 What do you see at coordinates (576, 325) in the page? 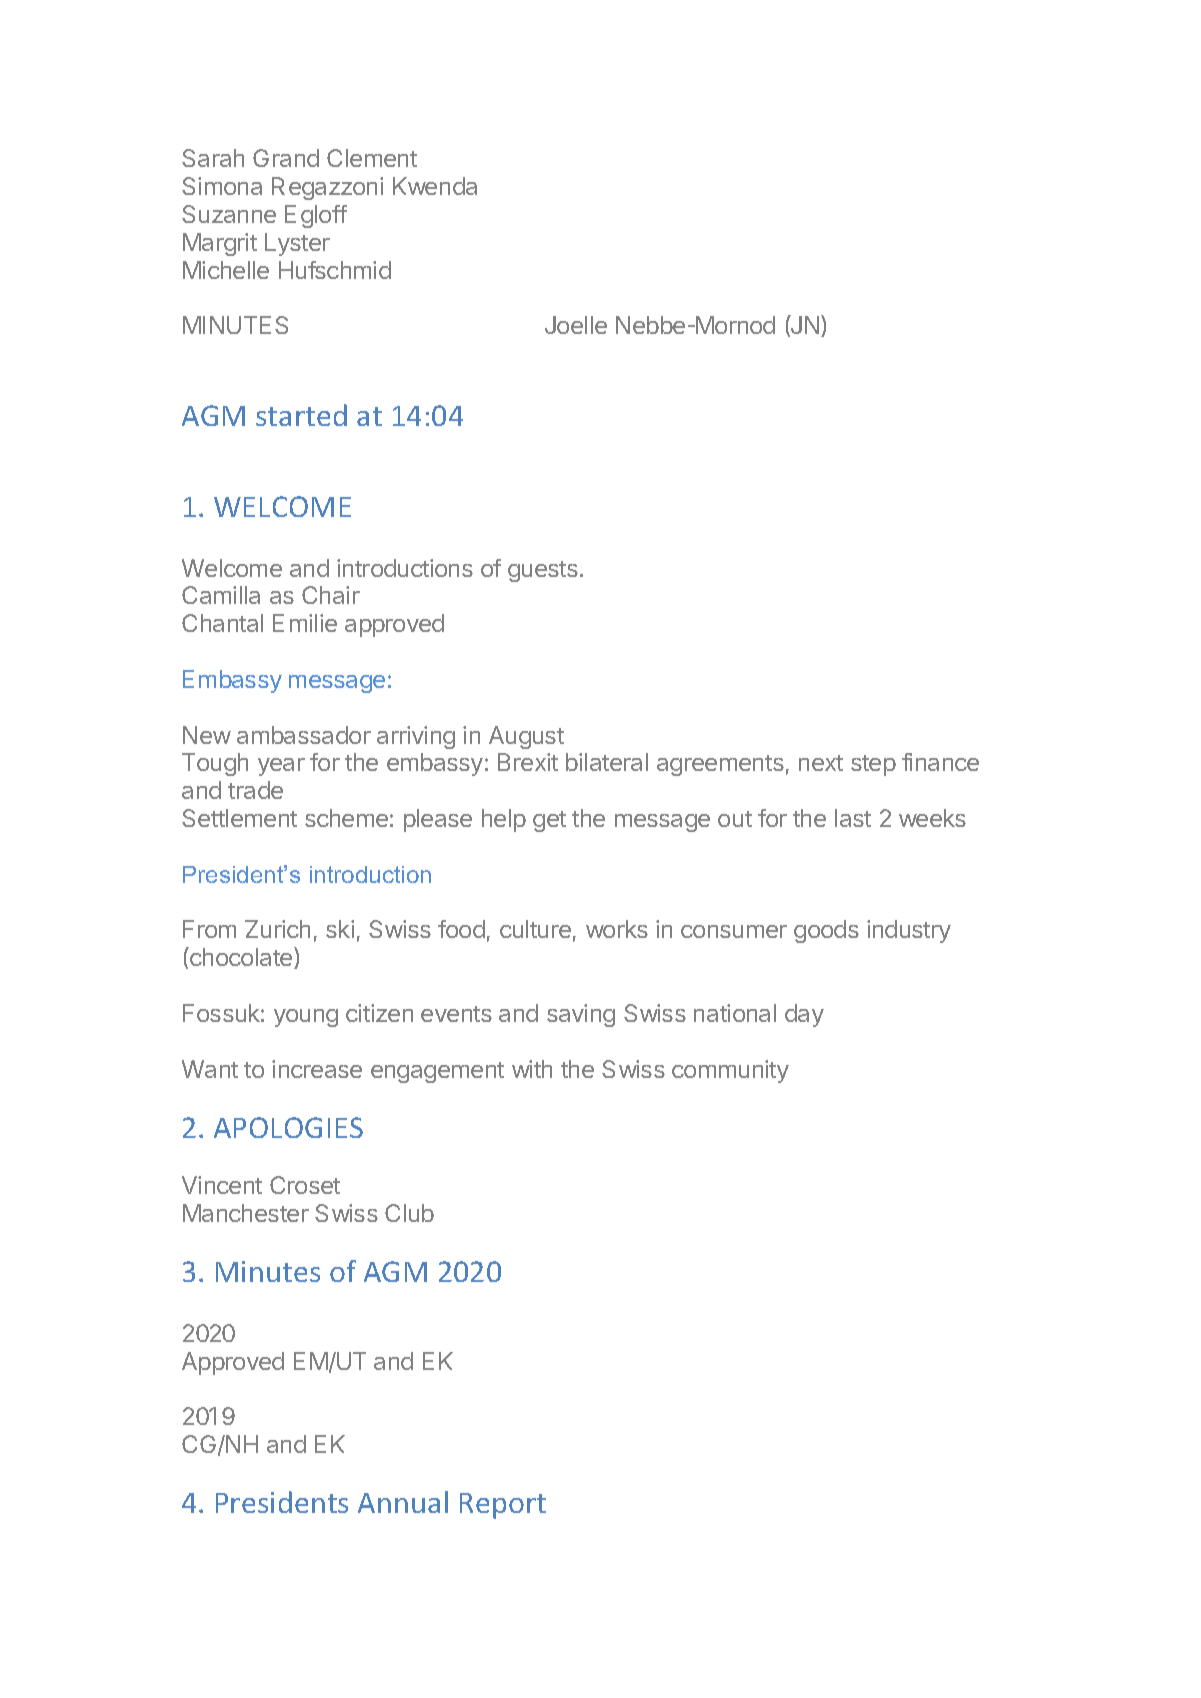
I see `Joelle` at bounding box center [576, 325].
